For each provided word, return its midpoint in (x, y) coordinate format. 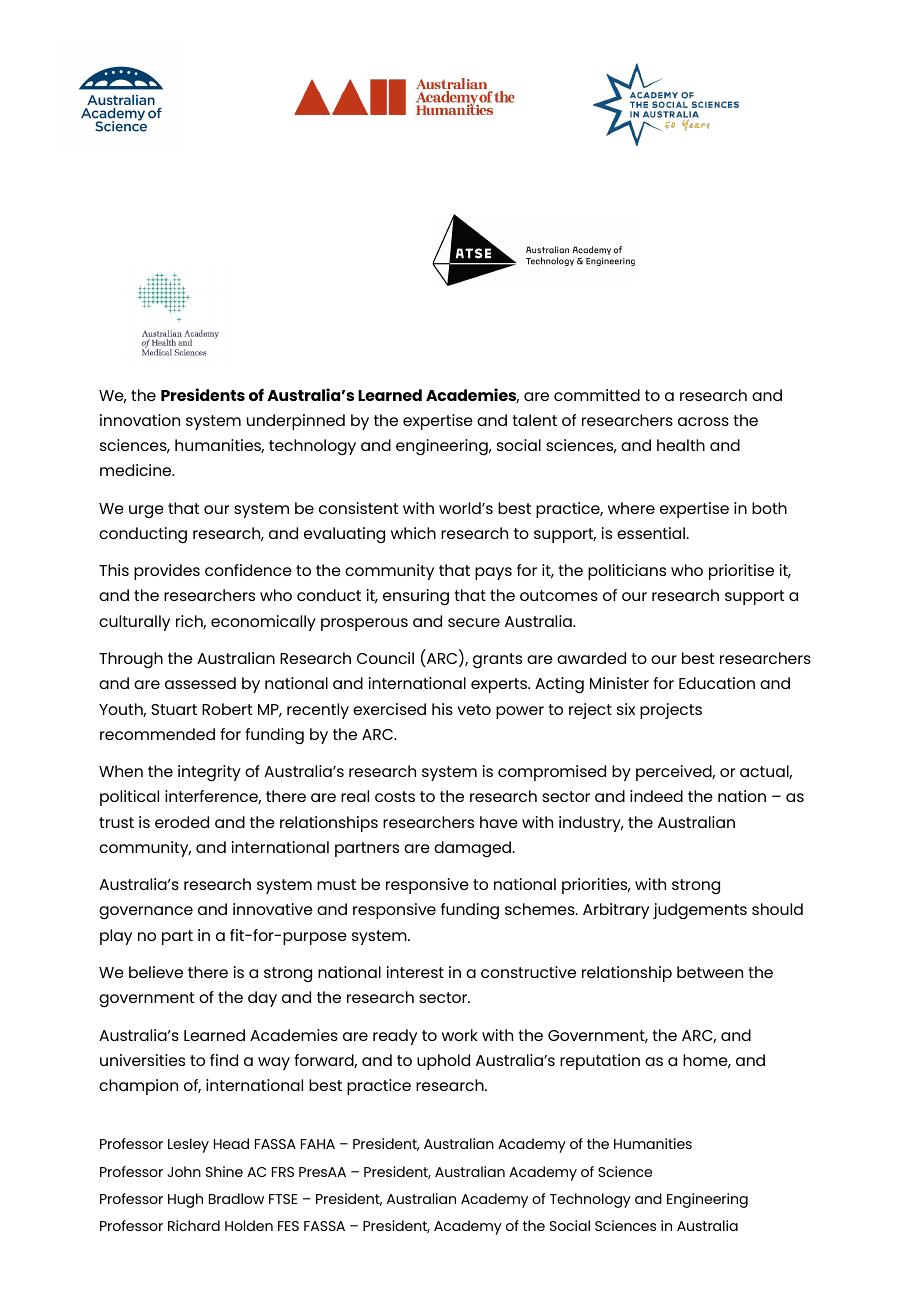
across (703, 421)
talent (534, 420)
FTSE (283, 1199)
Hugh (185, 1200)
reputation (600, 1062)
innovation (140, 420)
